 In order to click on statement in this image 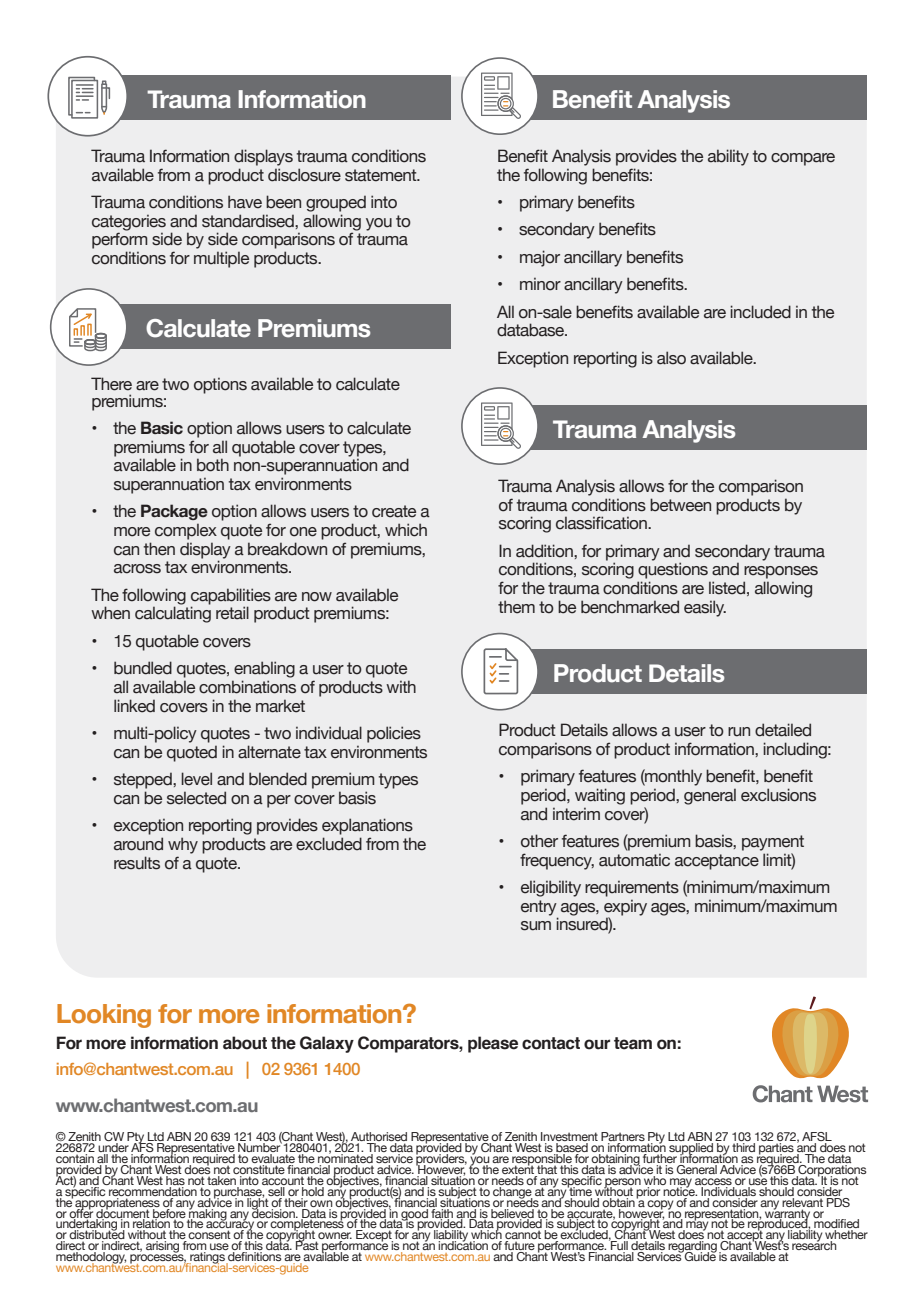, I will do `click(382, 175)`.
